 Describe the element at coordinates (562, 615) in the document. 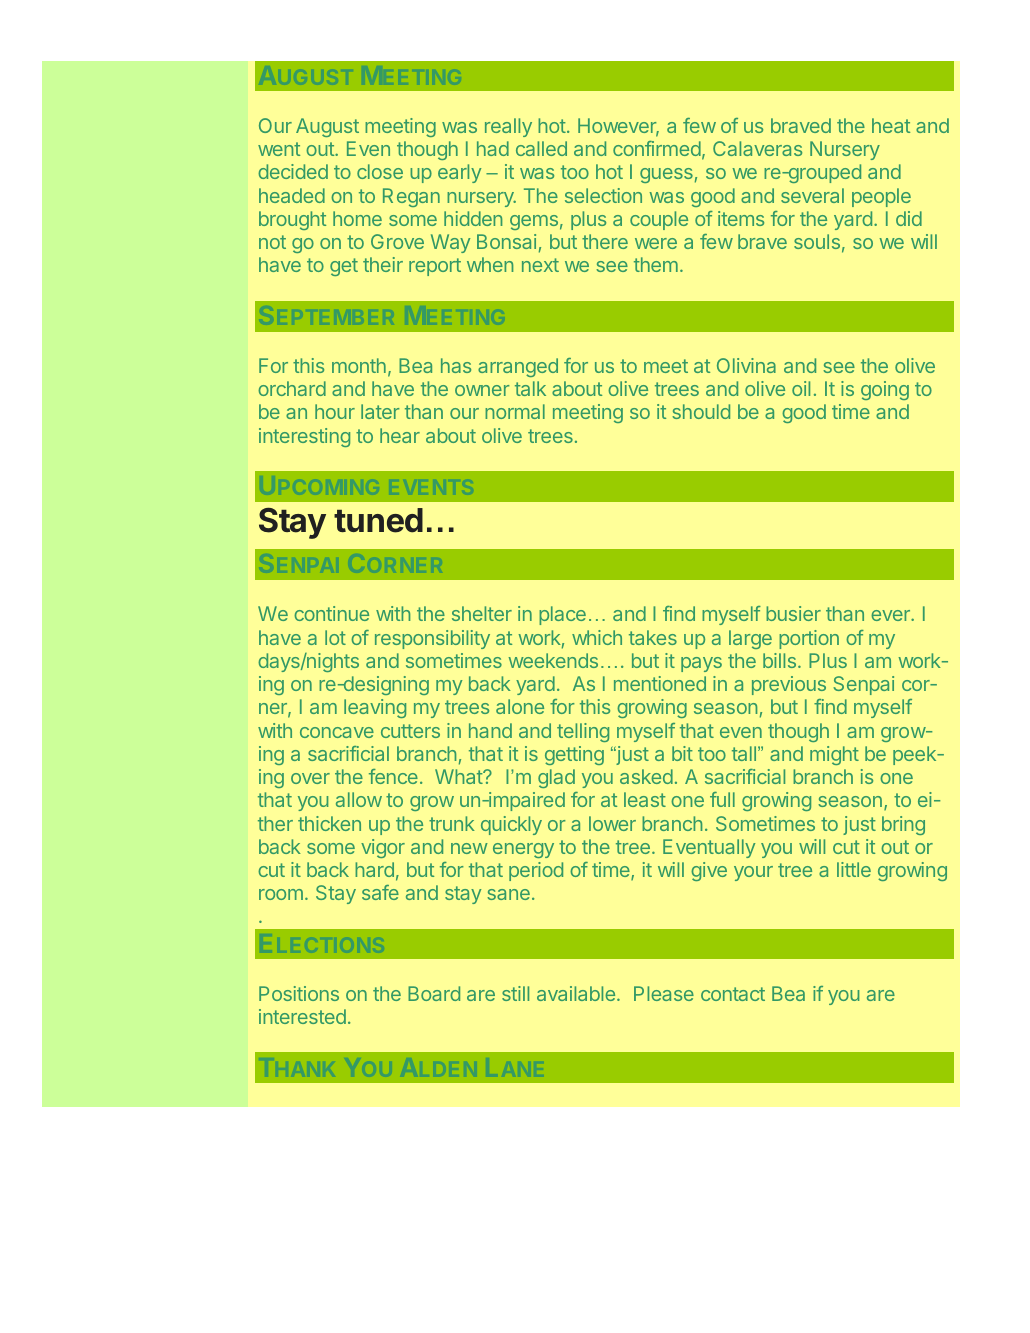

I see `place` at that location.
